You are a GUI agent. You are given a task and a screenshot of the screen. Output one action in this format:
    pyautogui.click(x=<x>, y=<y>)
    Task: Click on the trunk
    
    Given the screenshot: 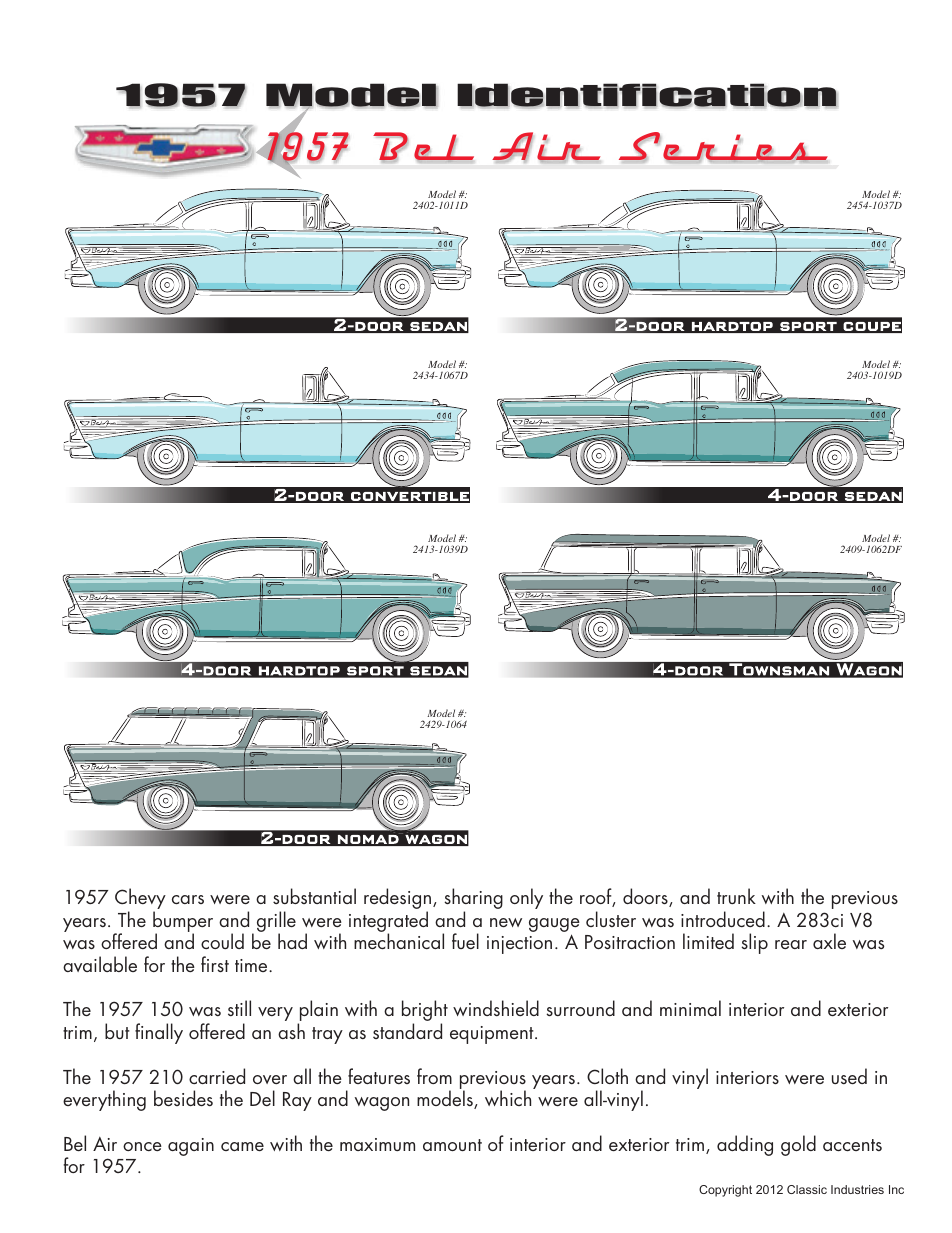 What is the action you would take?
    pyautogui.click(x=736, y=896)
